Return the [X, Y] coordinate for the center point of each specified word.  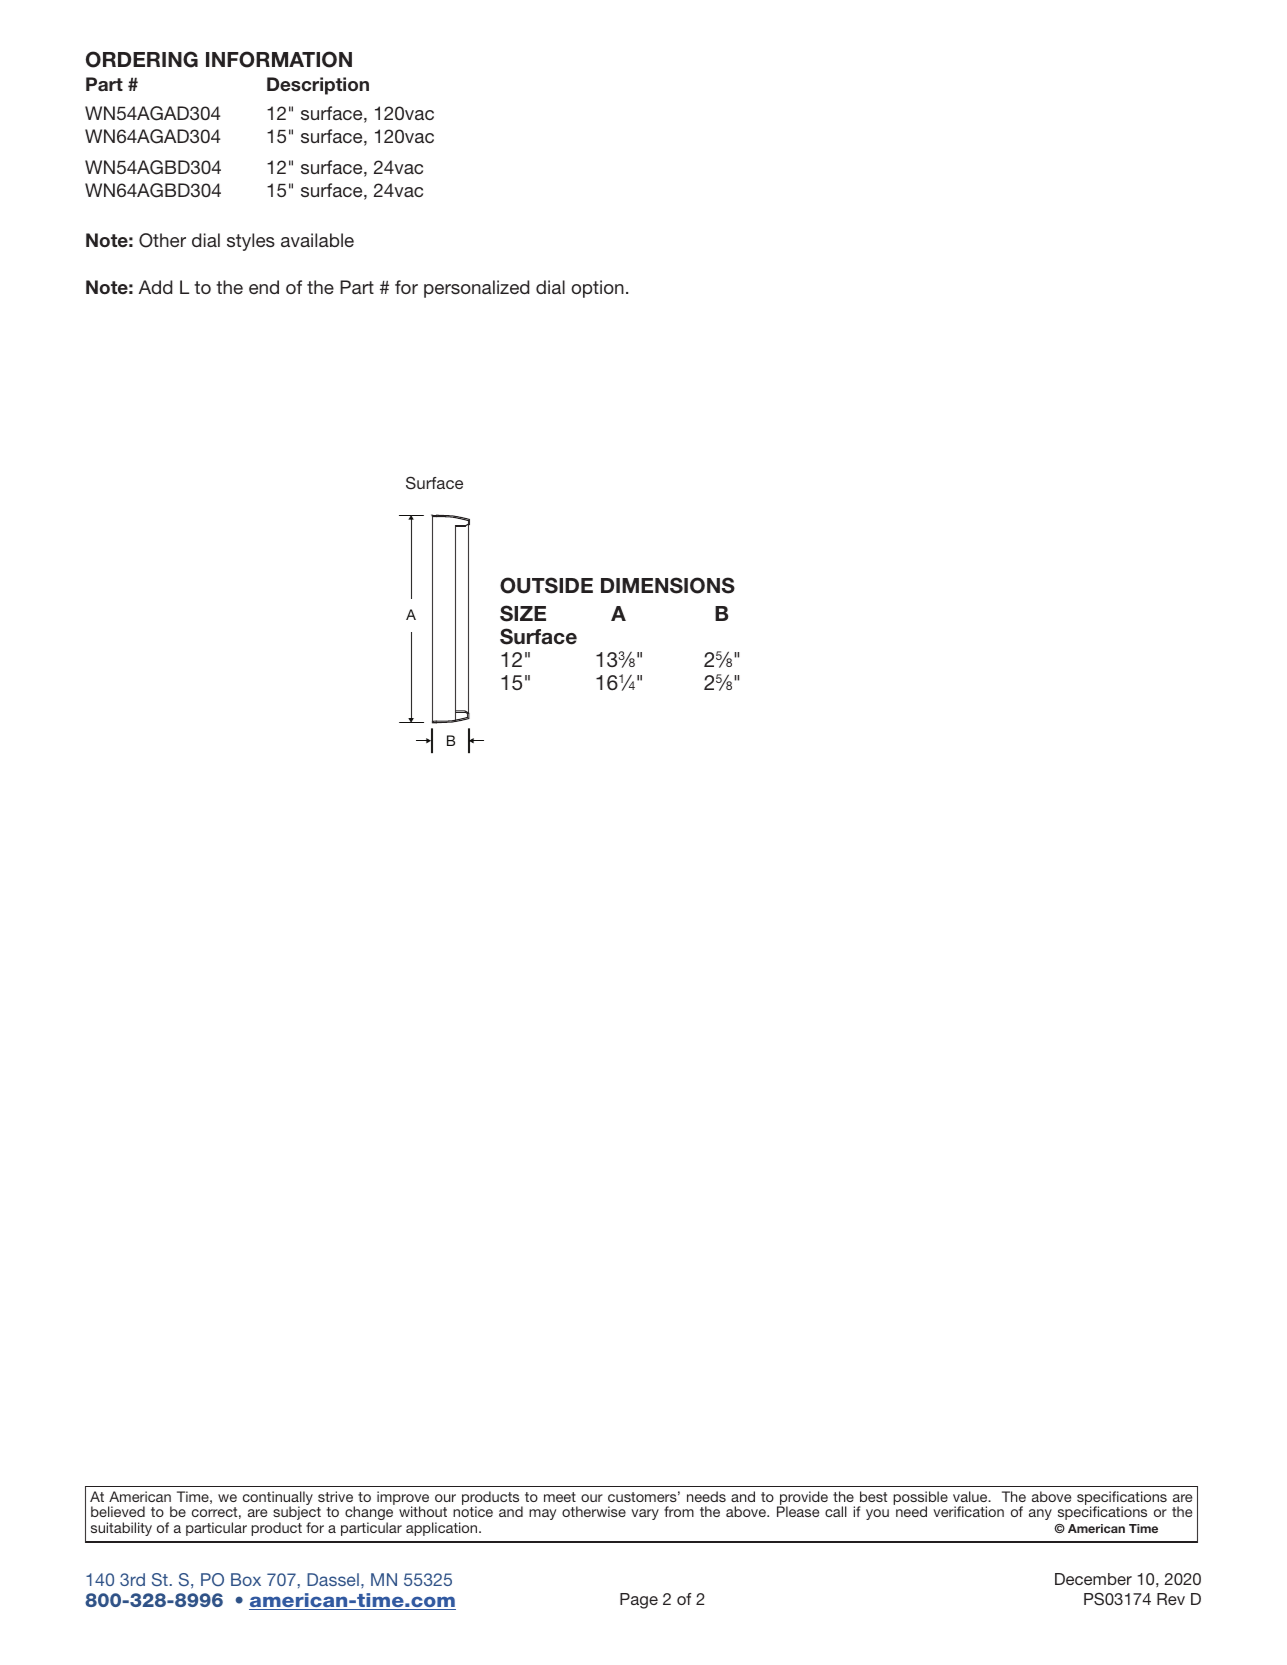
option [597, 289]
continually [278, 1499]
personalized [476, 289]
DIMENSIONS [668, 585]
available [317, 240]
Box [246, 1579]
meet [560, 1497]
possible [920, 1499]
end [264, 287]
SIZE [523, 613]
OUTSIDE [546, 585]
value [971, 1496]
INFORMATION [279, 59]
